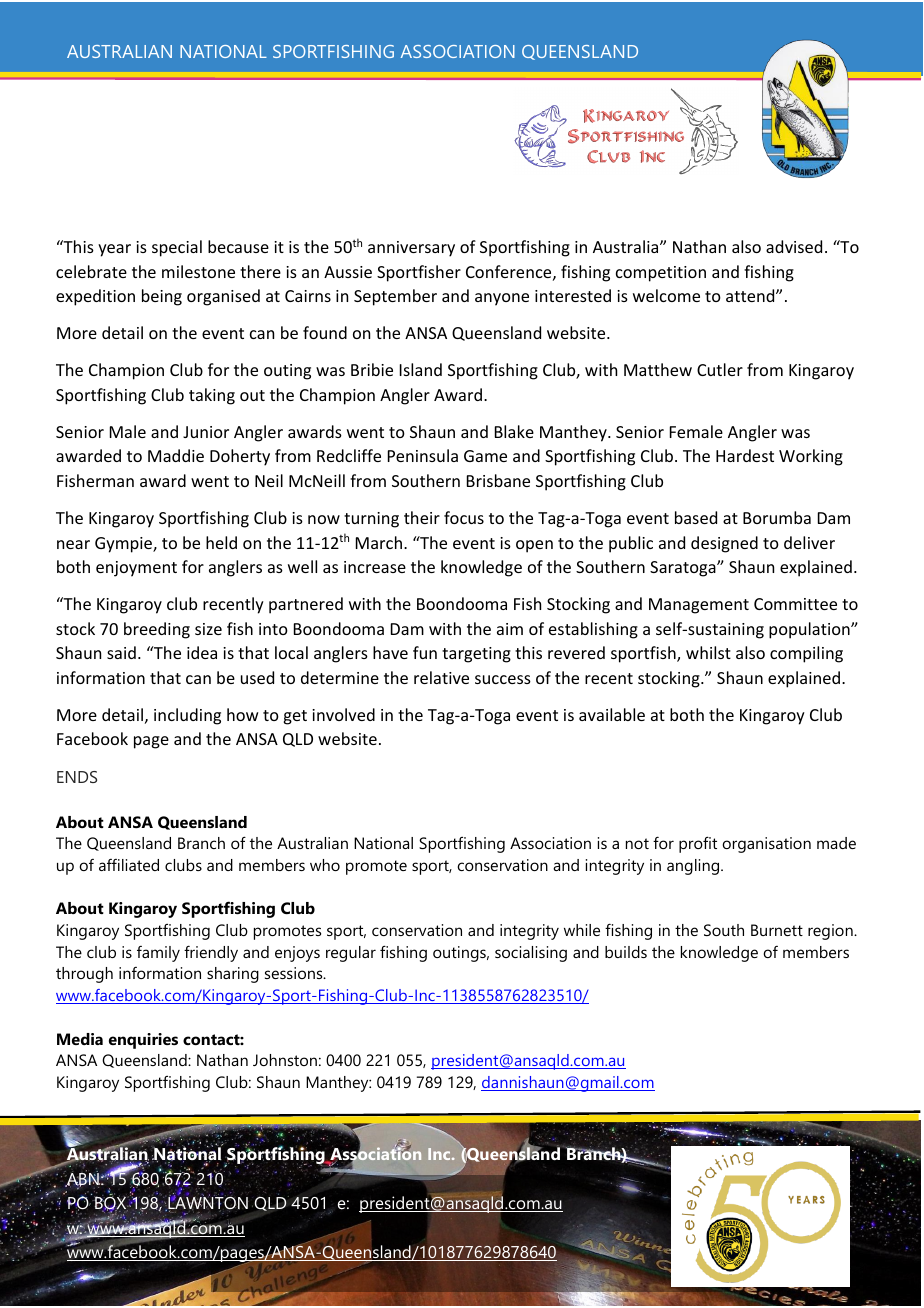 The image size is (924, 1308). I want to click on including, so click(187, 716).
